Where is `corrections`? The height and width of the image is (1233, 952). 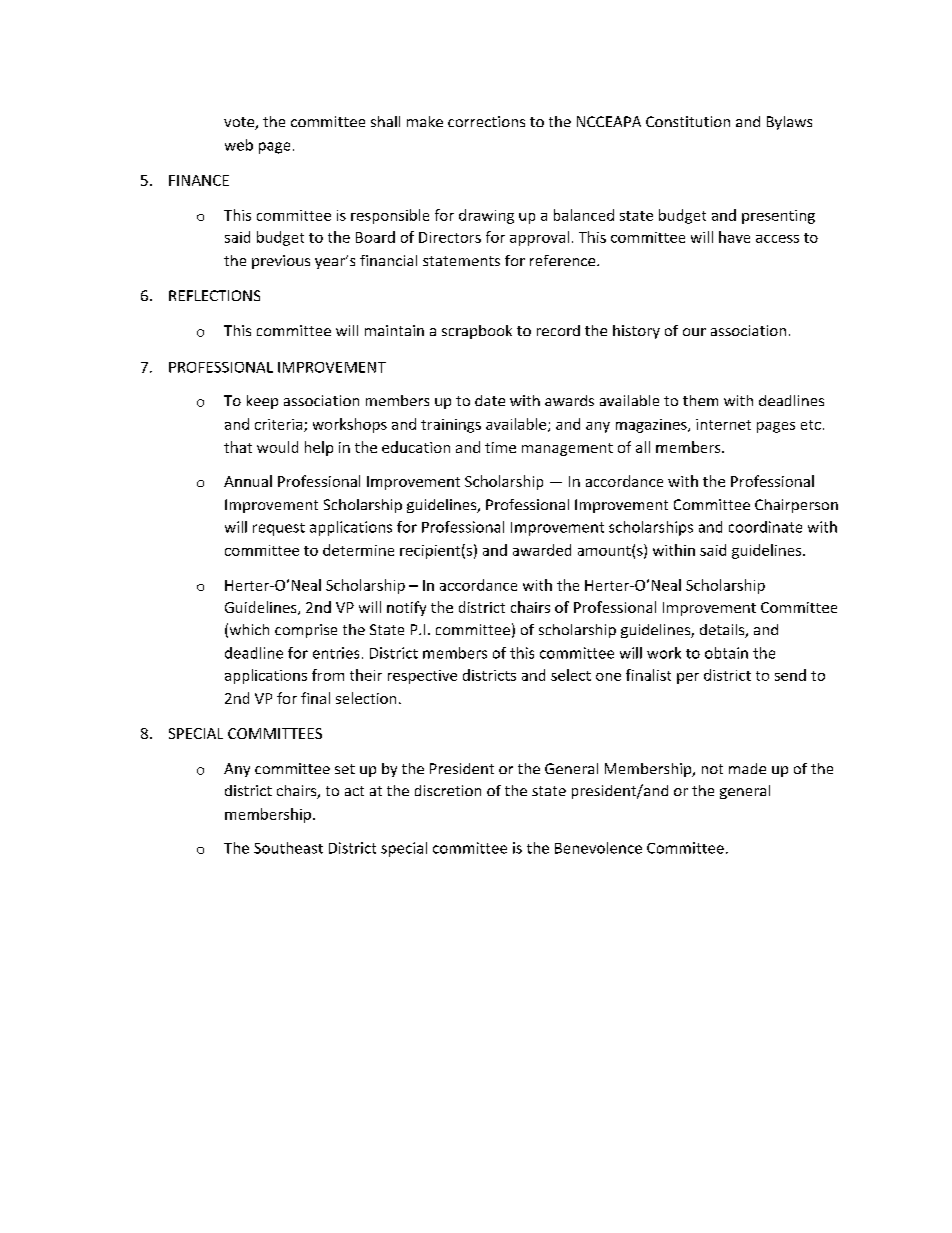 corrections is located at coordinates (486, 121).
